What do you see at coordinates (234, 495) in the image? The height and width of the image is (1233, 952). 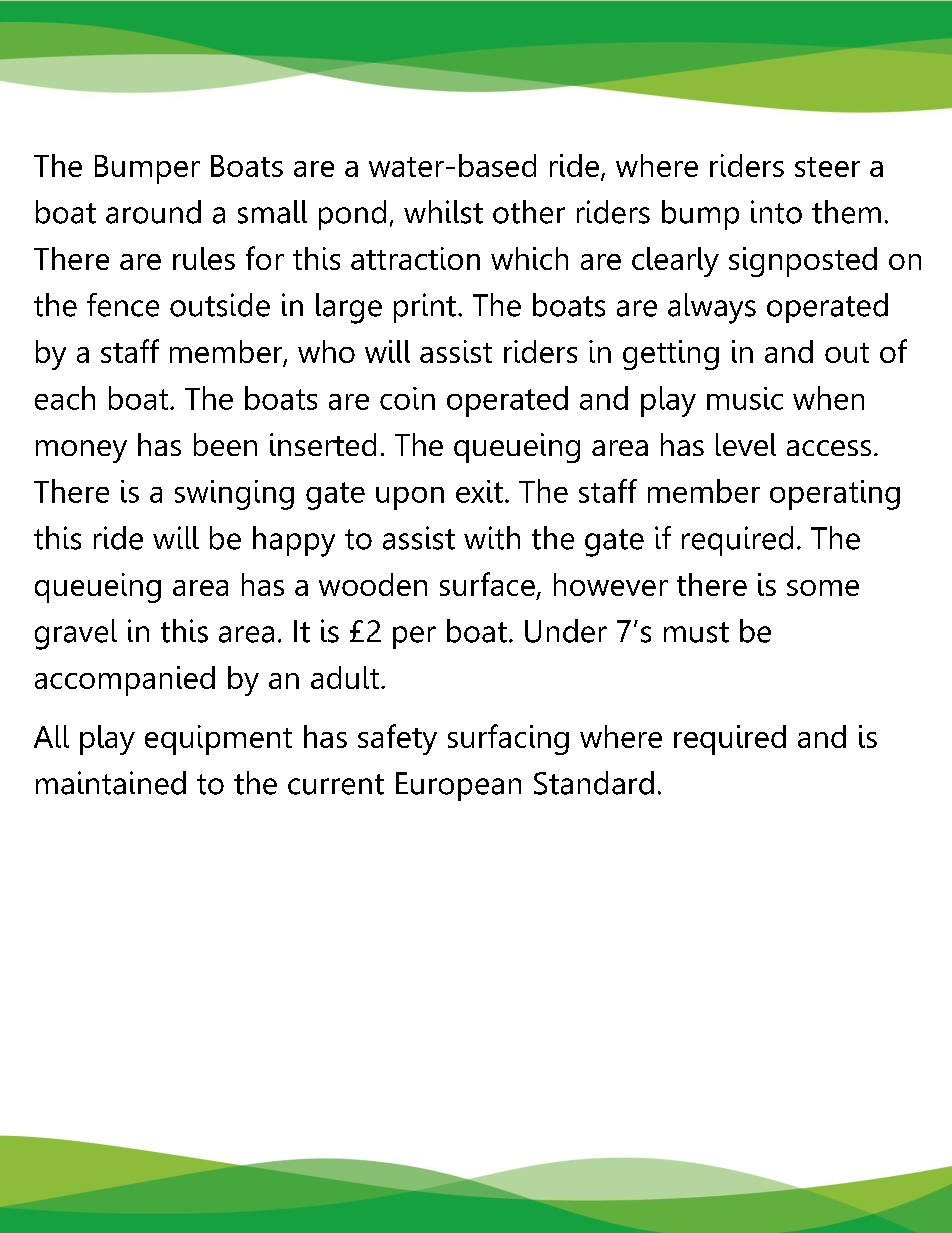 I see `swinging` at bounding box center [234, 495].
